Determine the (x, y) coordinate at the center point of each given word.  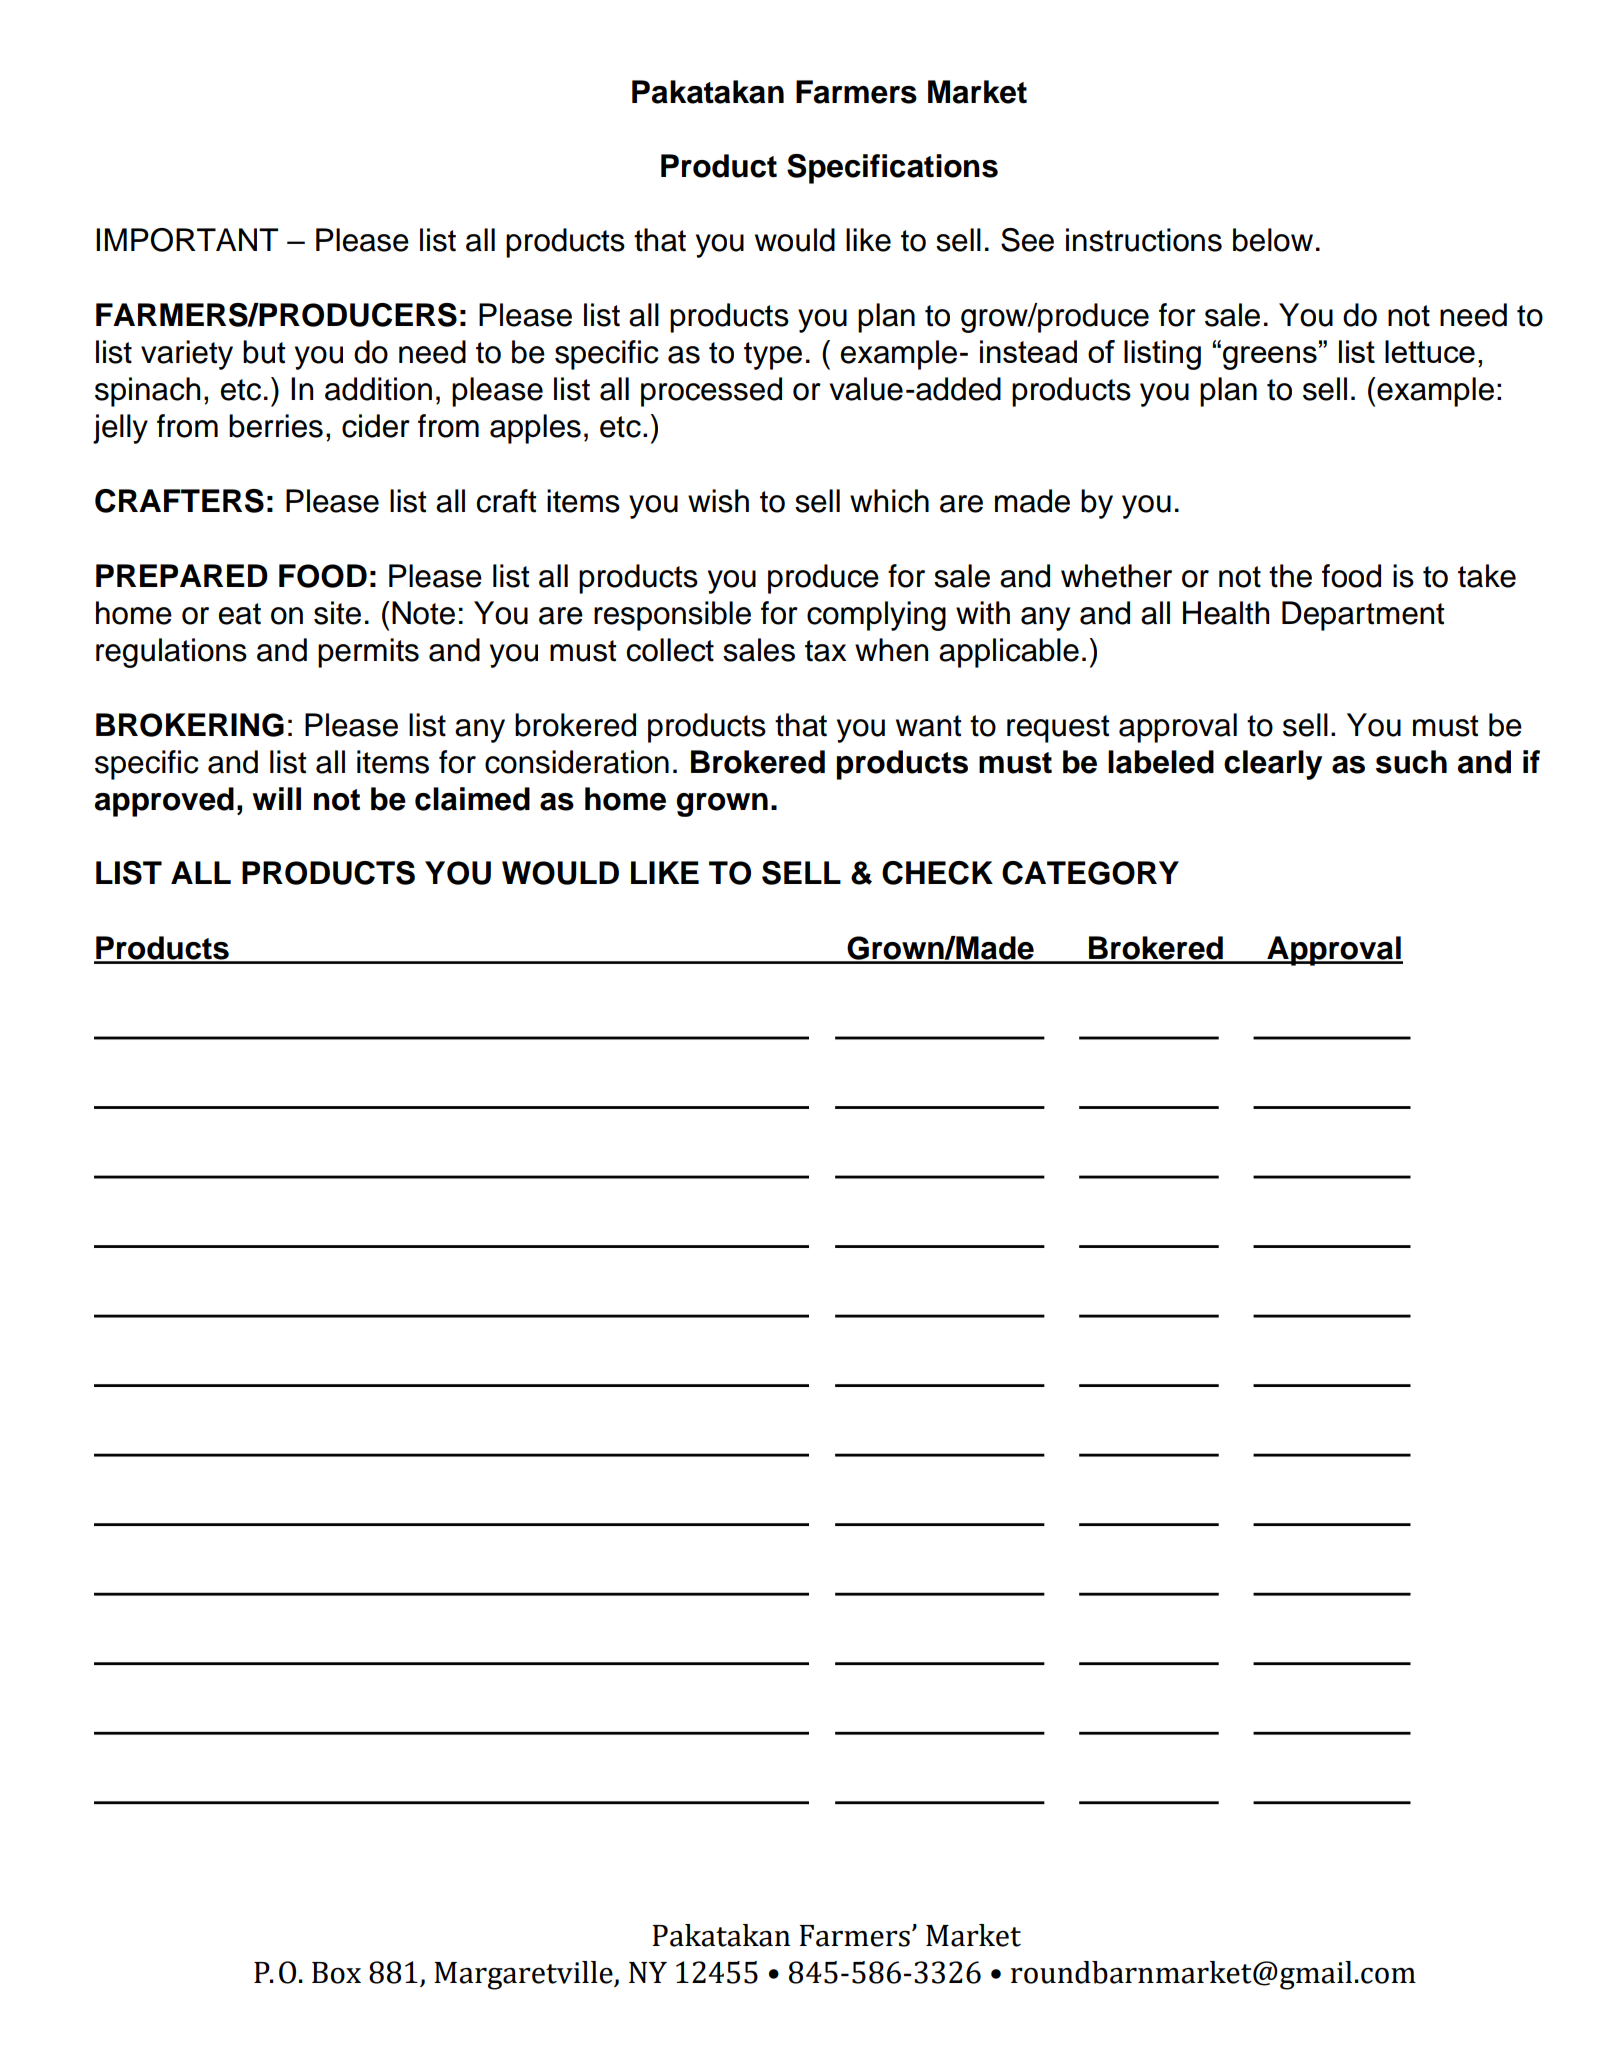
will (276, 798)
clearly (1273, 765)
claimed (472, 799)
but (264, 352)
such (1411, 762)
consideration (577, 762)
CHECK (937, 873)
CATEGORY (1090, 873)
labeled (1161, 762)
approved (164, 802)
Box (336, 1973)
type (773, 356)
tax (825, 651)
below (1273, 240)
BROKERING (190, 725)
